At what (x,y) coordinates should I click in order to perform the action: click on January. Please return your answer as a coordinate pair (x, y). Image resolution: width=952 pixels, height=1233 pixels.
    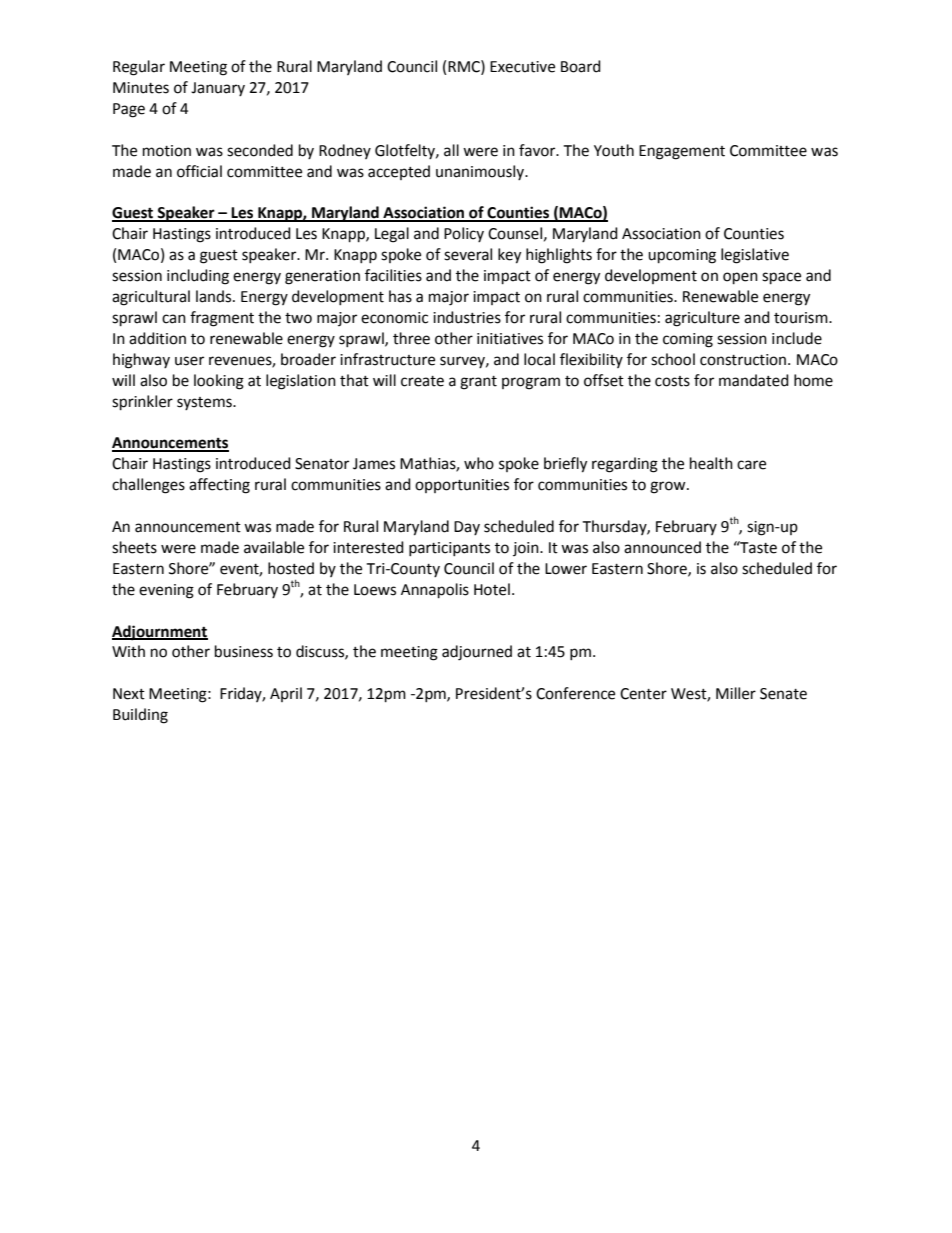
    Looking at the image, I should click on (218, 89).
